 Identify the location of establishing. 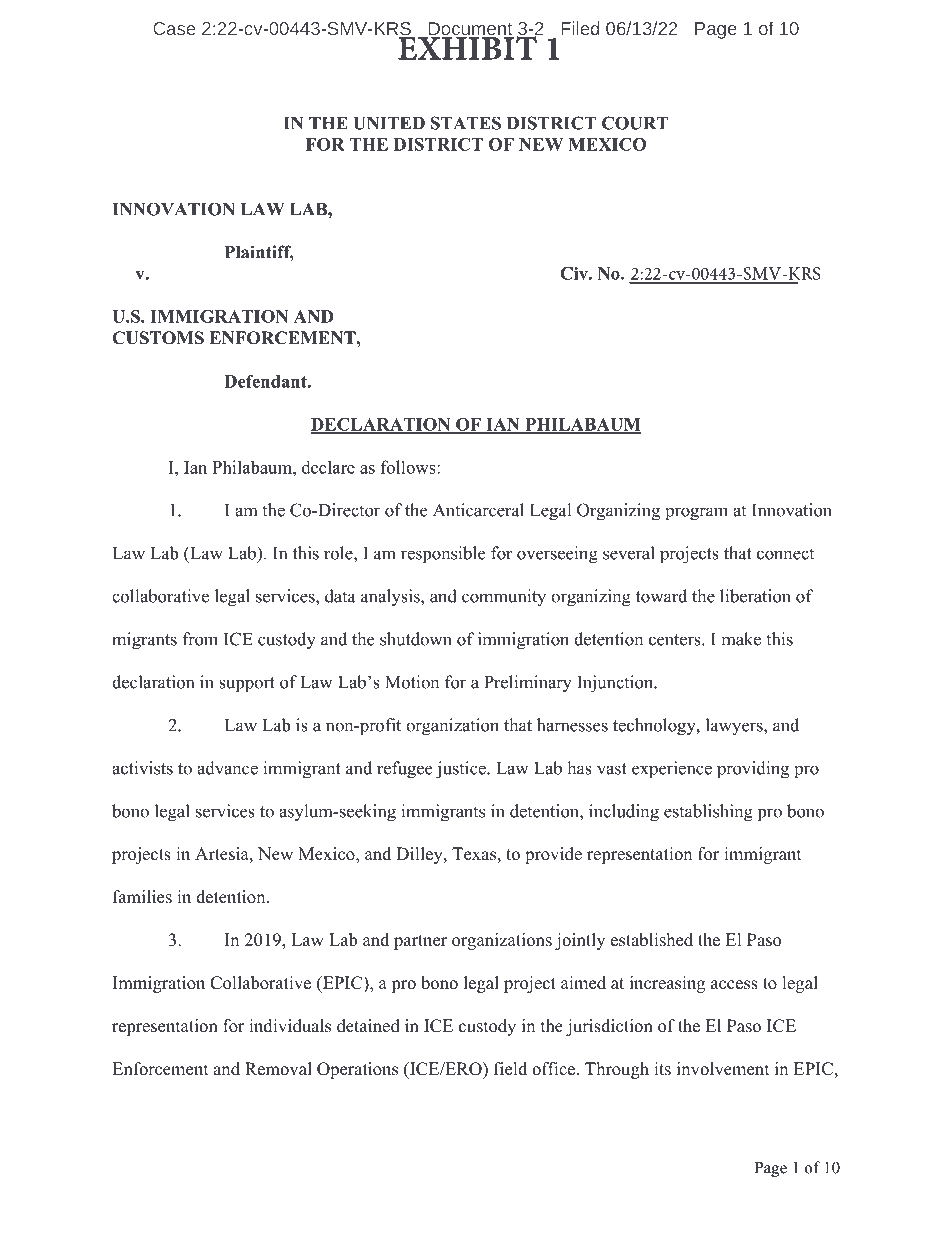
(708, 813).
